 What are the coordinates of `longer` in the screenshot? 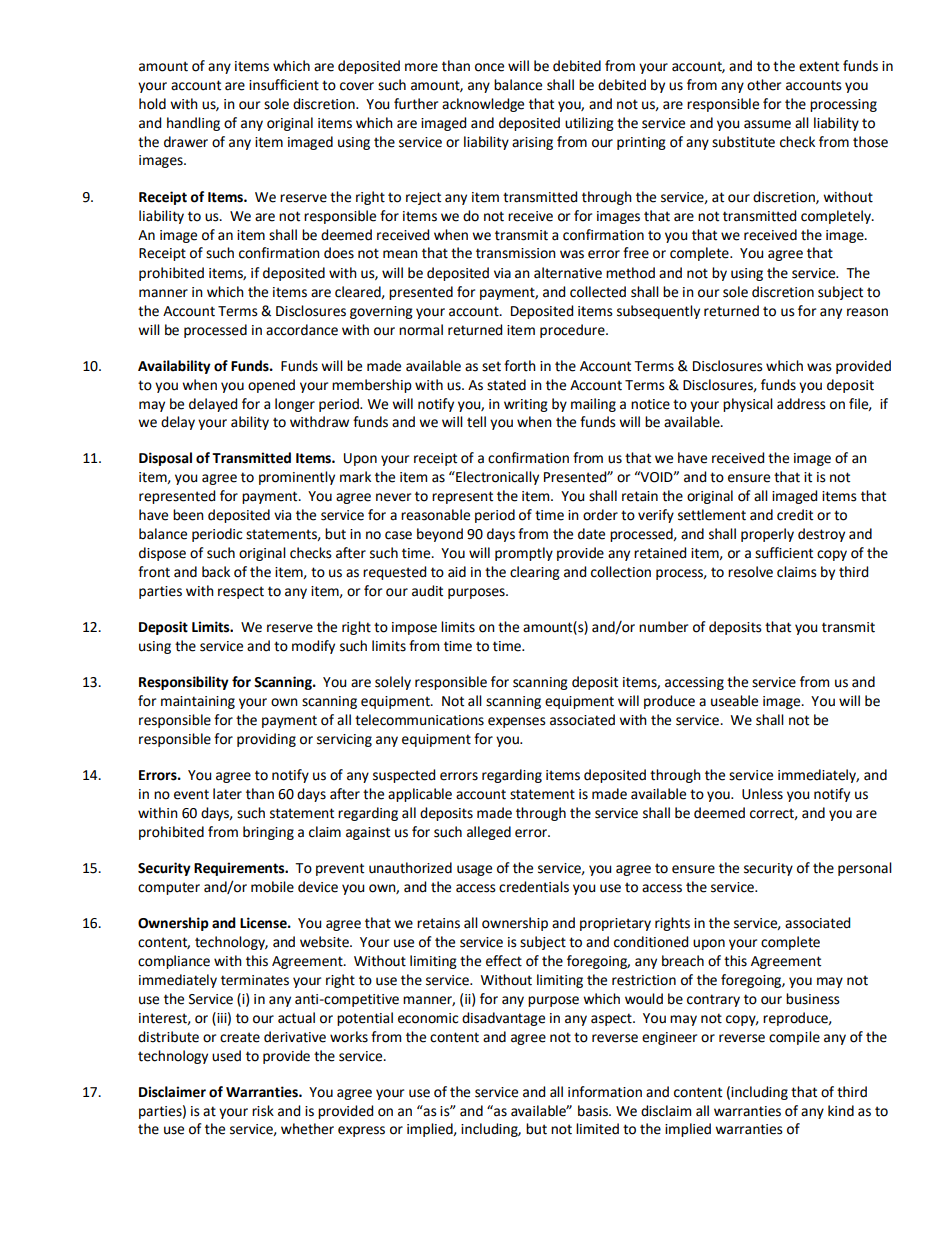 It's located at (295, 405).
